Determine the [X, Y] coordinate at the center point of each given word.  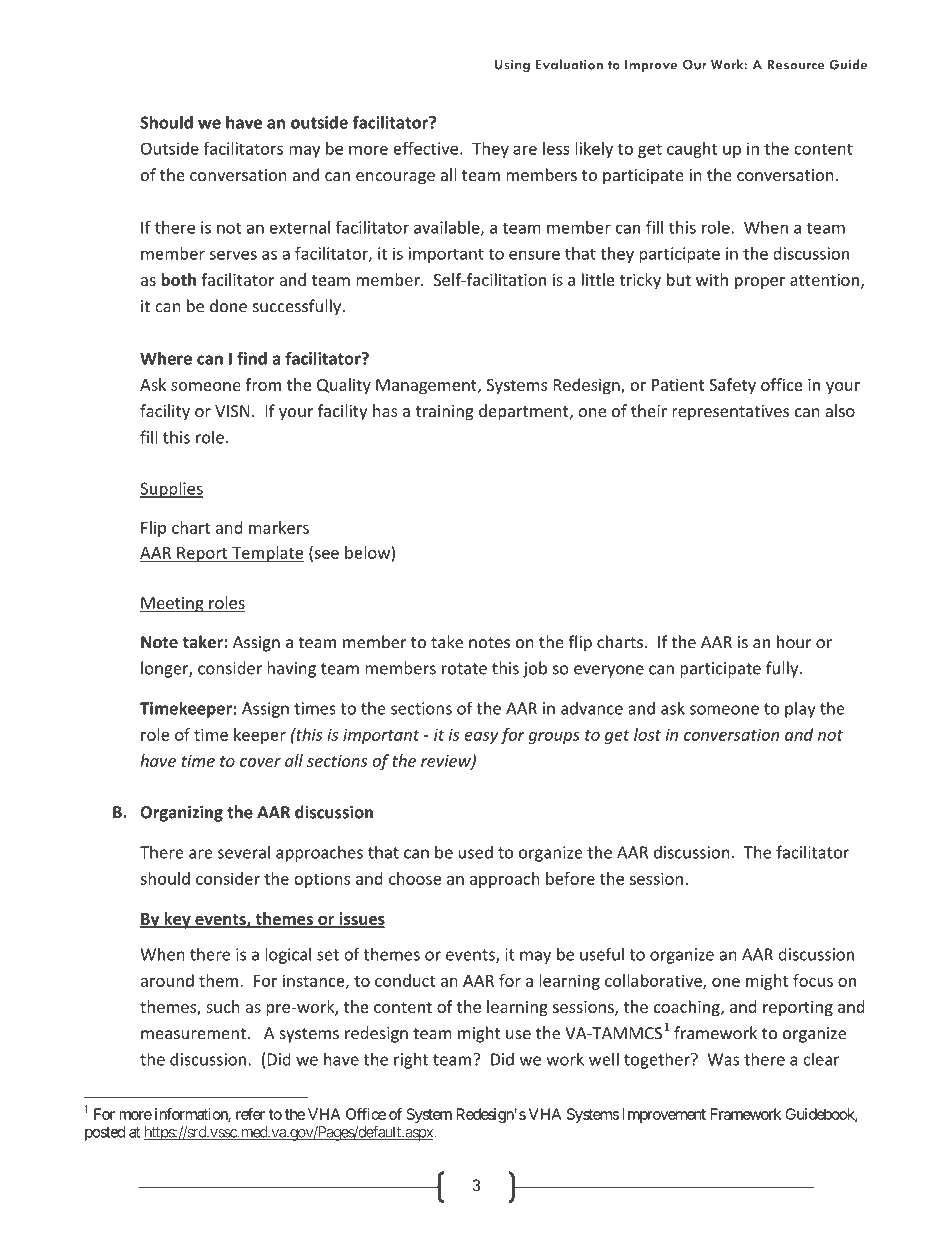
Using [512, 65]
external [300, 227]
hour [794, 642]
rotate [464, 669]
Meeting [173, 605]
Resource [795, 64]
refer [250, 1114]
